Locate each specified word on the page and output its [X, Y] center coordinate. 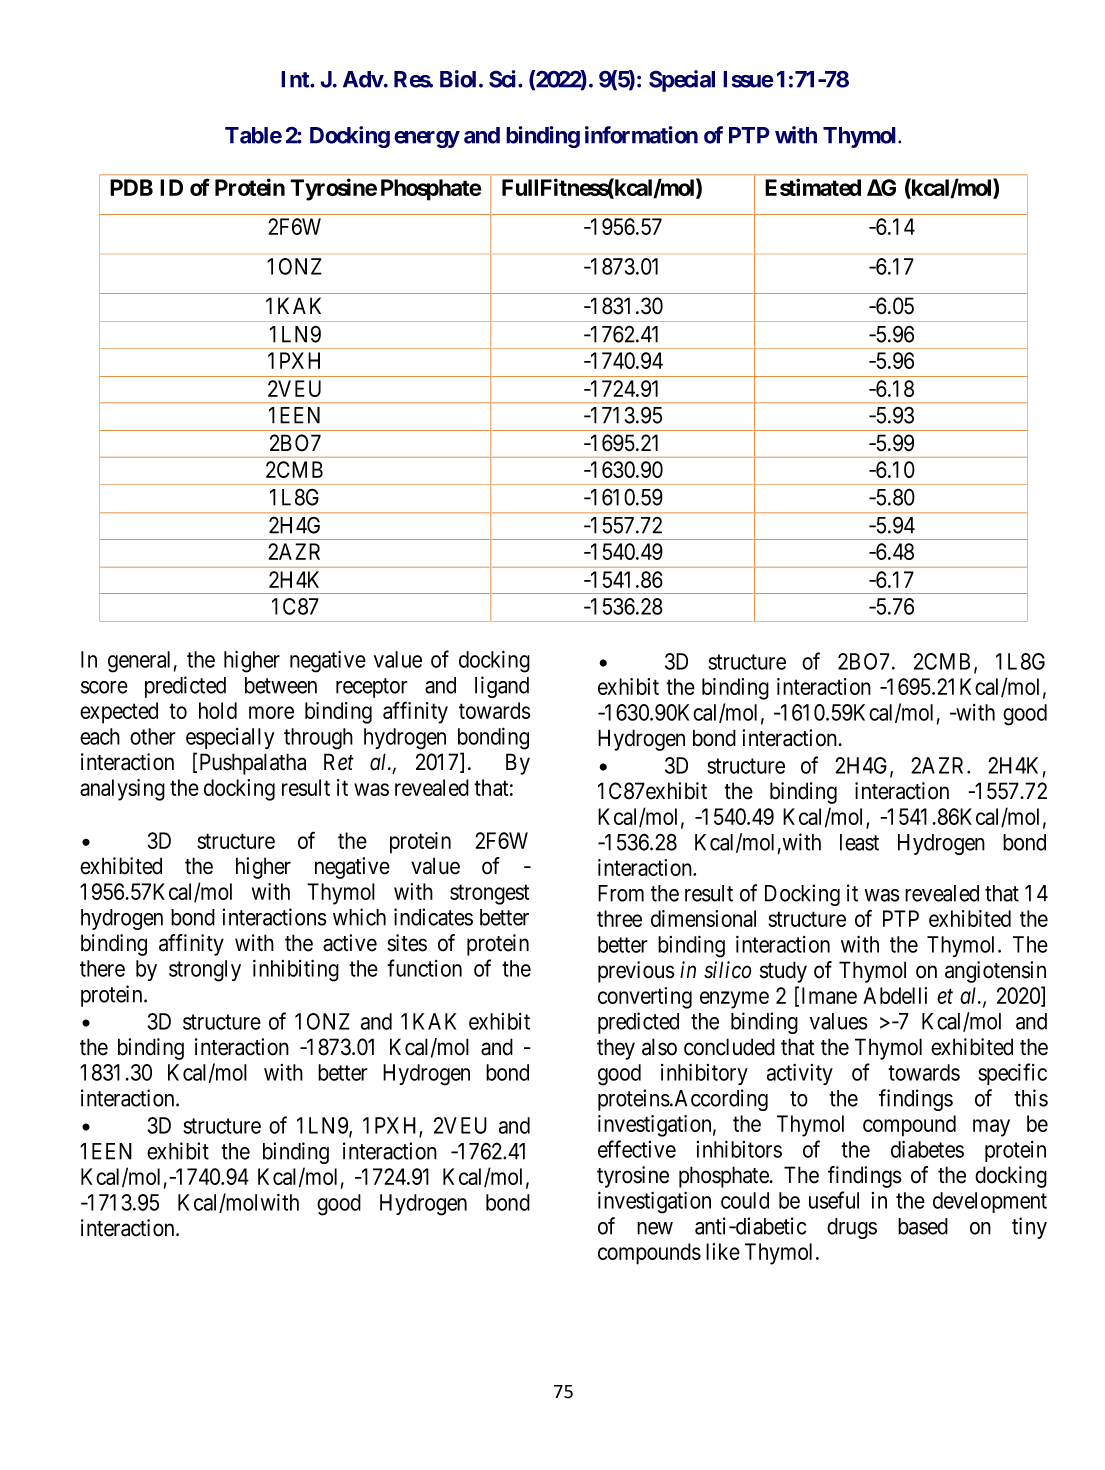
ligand [502, 687]
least [859, 842]
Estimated [813, 187]
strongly [205, 971]
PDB [131, 187]
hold [218, 710]
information [641, 135]
